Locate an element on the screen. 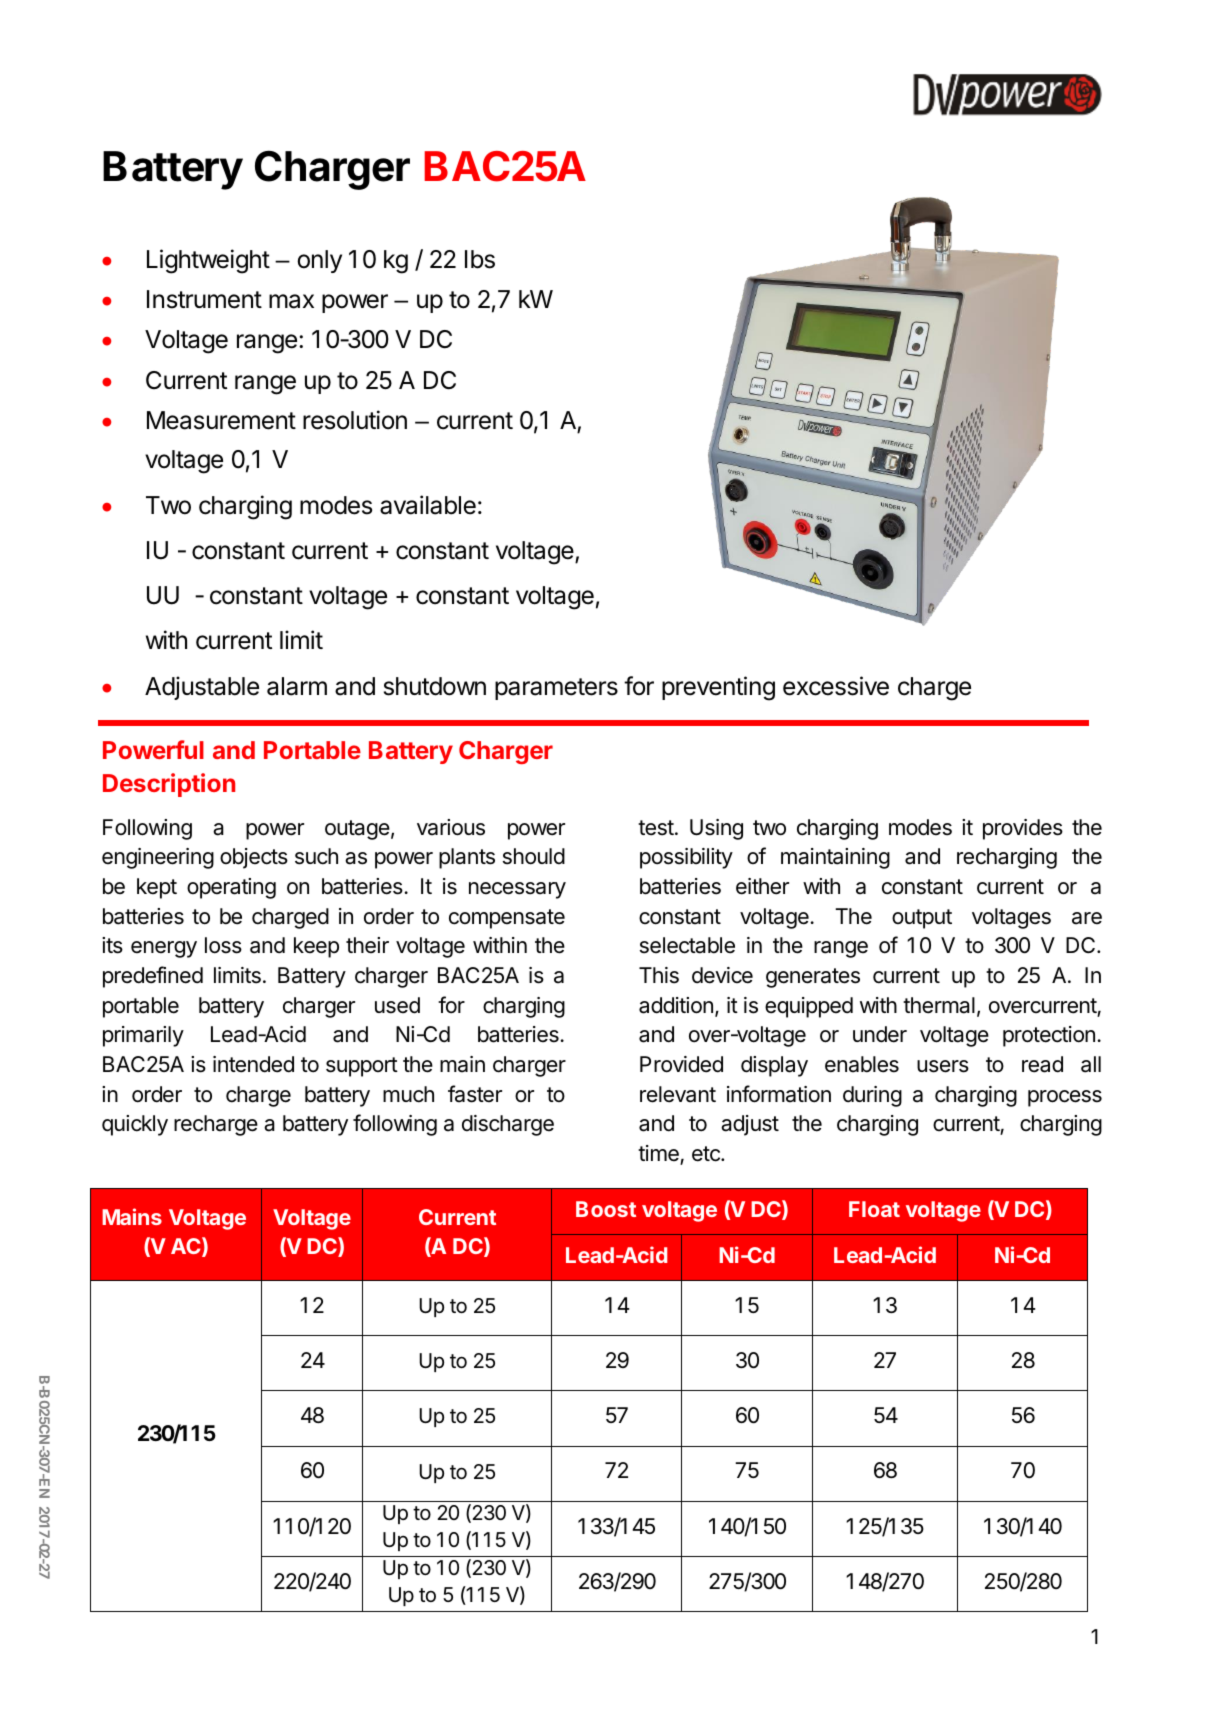 This screenshot has height=1723, width=1218. Boost is located at coordinates (606, 1209).
